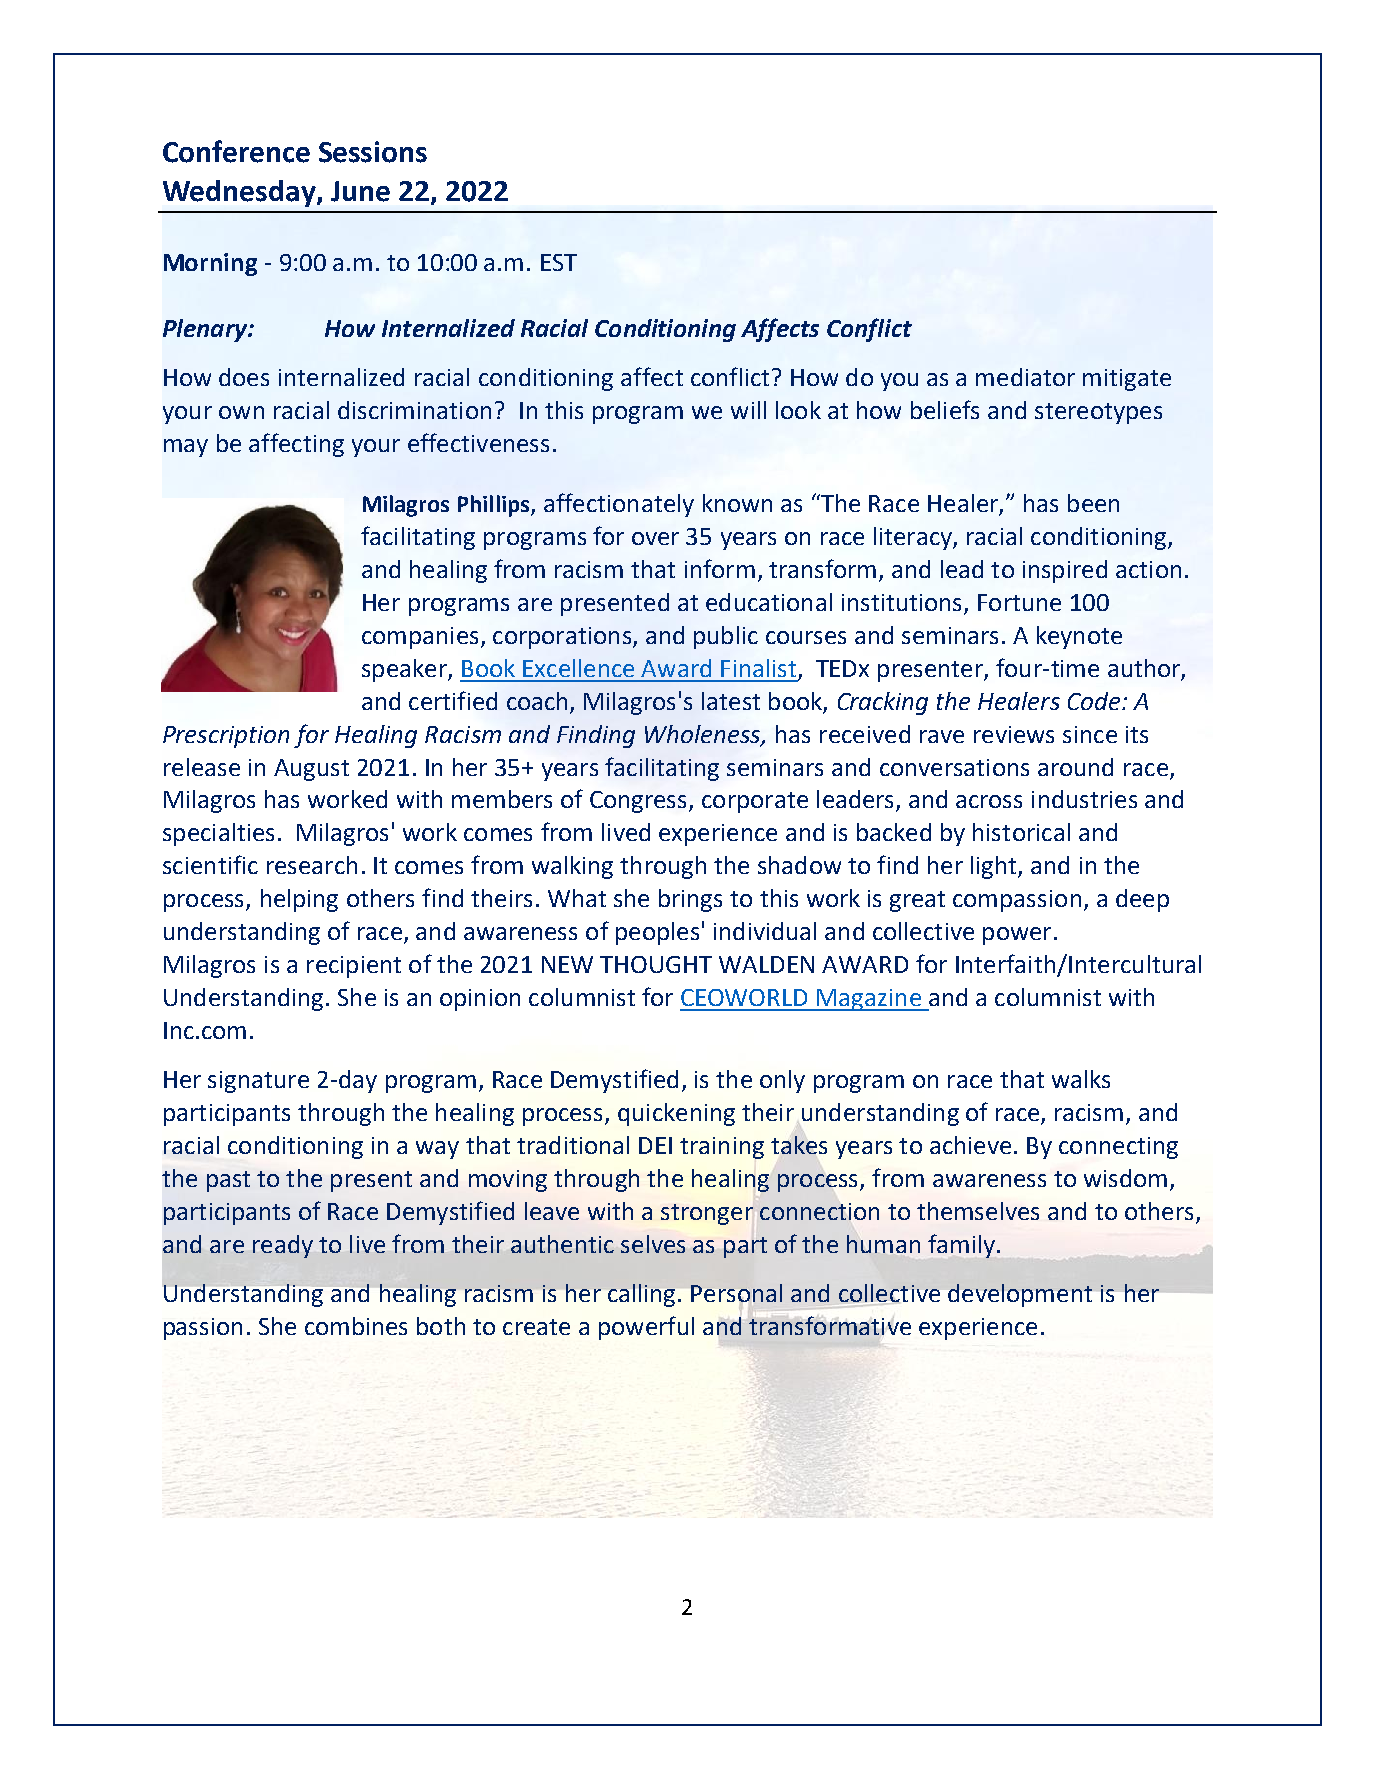  I want to click on development, so click(1020, 1295).
